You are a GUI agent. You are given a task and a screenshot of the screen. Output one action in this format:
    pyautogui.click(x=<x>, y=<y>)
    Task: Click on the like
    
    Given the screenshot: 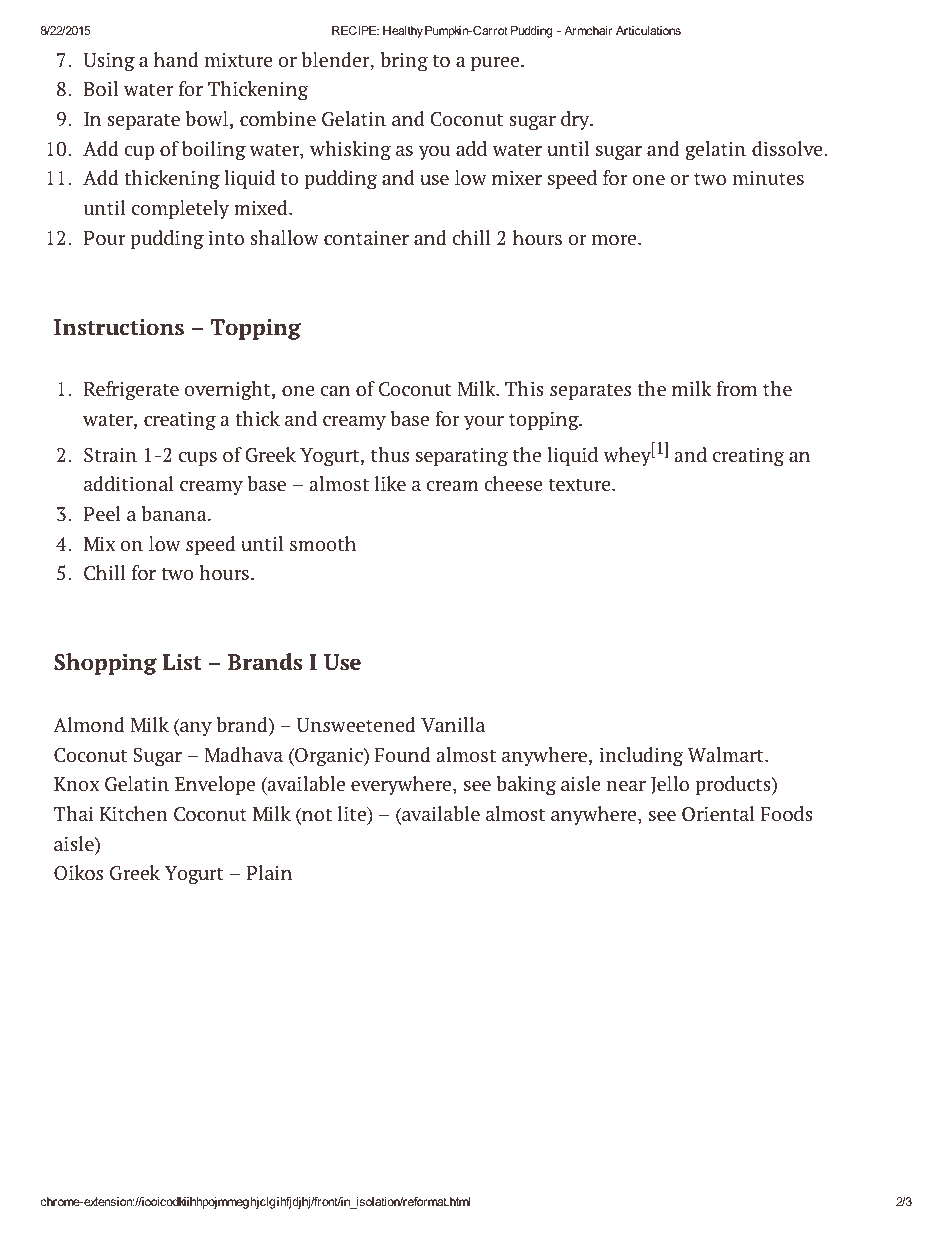 What is the action you would take?
    pyautogui.click(x=390, y=483)
